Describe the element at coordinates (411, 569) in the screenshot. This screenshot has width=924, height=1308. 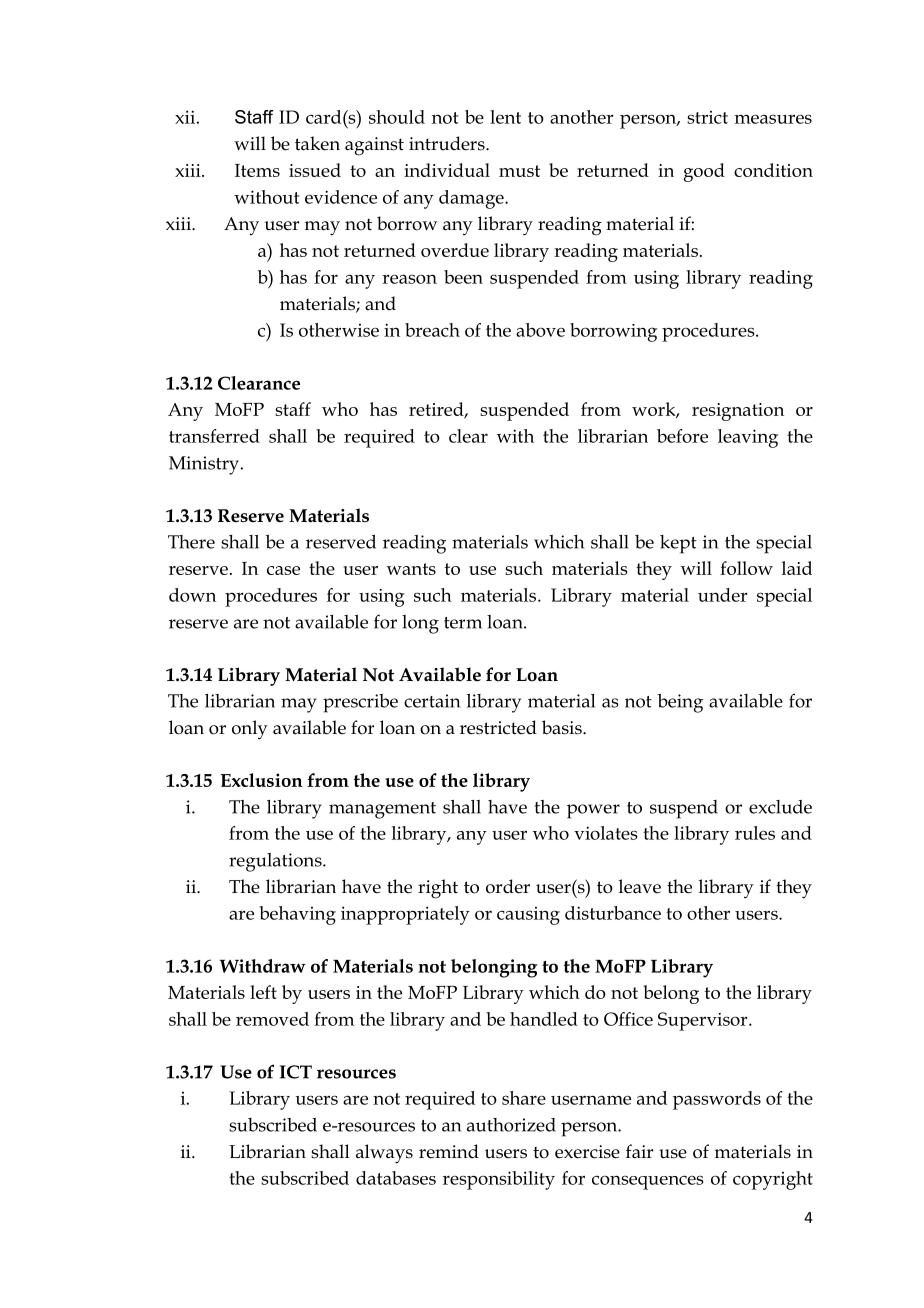
I see `wants` at that location.
